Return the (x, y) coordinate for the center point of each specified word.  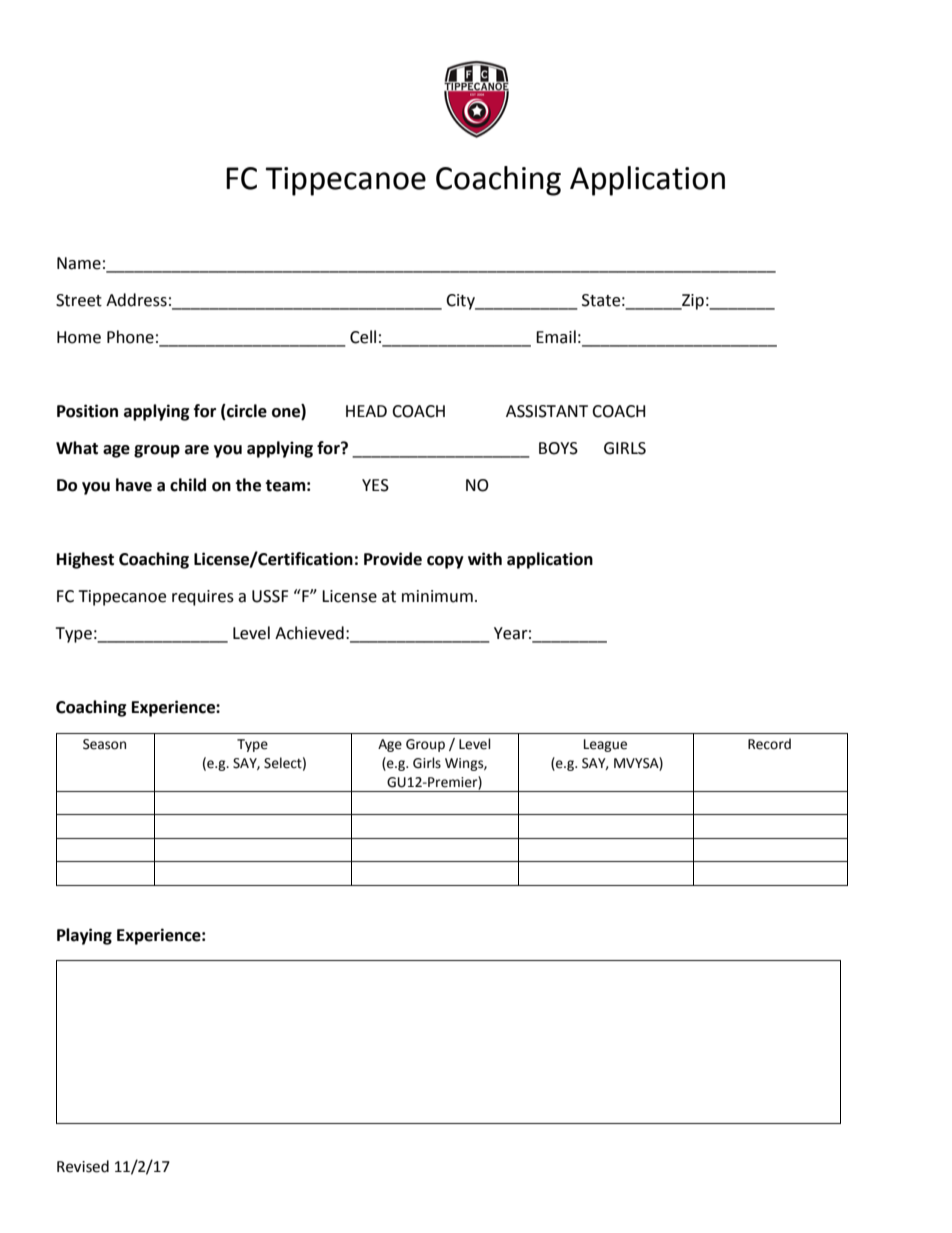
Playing (84, 936)
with (485, 559)
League (605, 745)
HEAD (366, 411)
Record (769, 744)
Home (79, 337)
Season (104, 744)
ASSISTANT (547, 411)
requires (203, 598)
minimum (437, 596)
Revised (83, 1166)
